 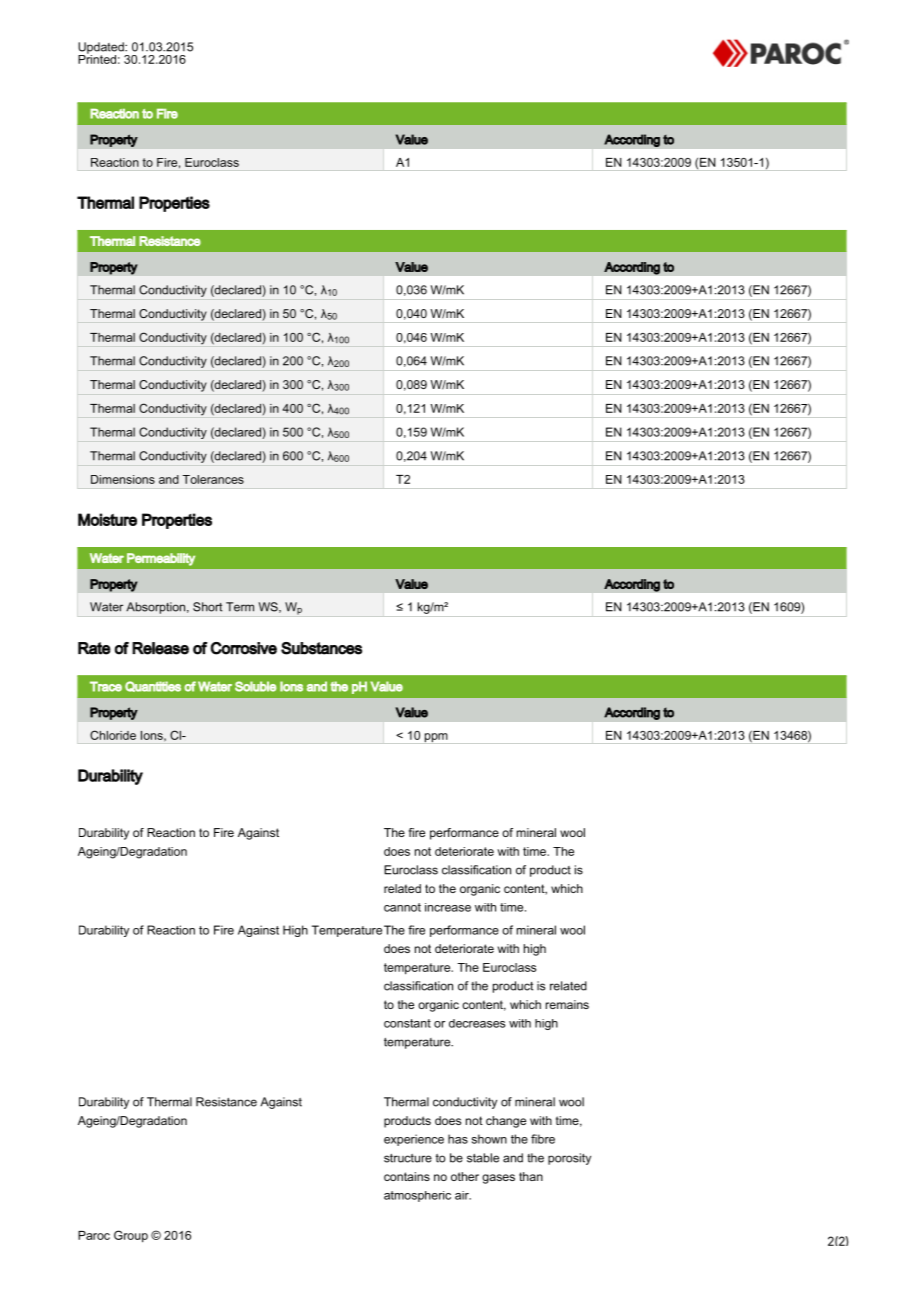 I want to click on Chloride, so click(x=113, y=735).
